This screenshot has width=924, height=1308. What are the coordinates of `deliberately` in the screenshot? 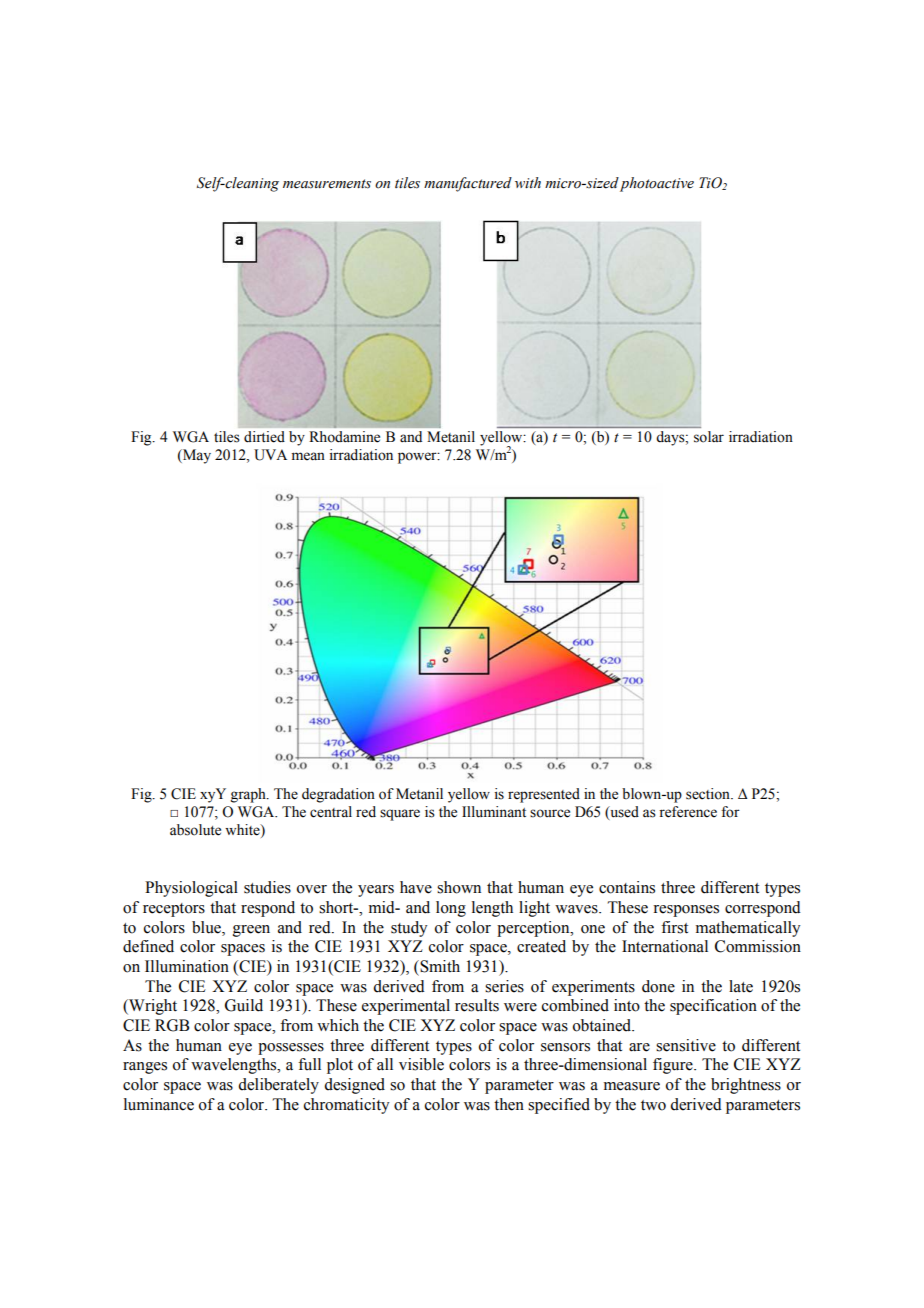 It's located at (278, 1086).
